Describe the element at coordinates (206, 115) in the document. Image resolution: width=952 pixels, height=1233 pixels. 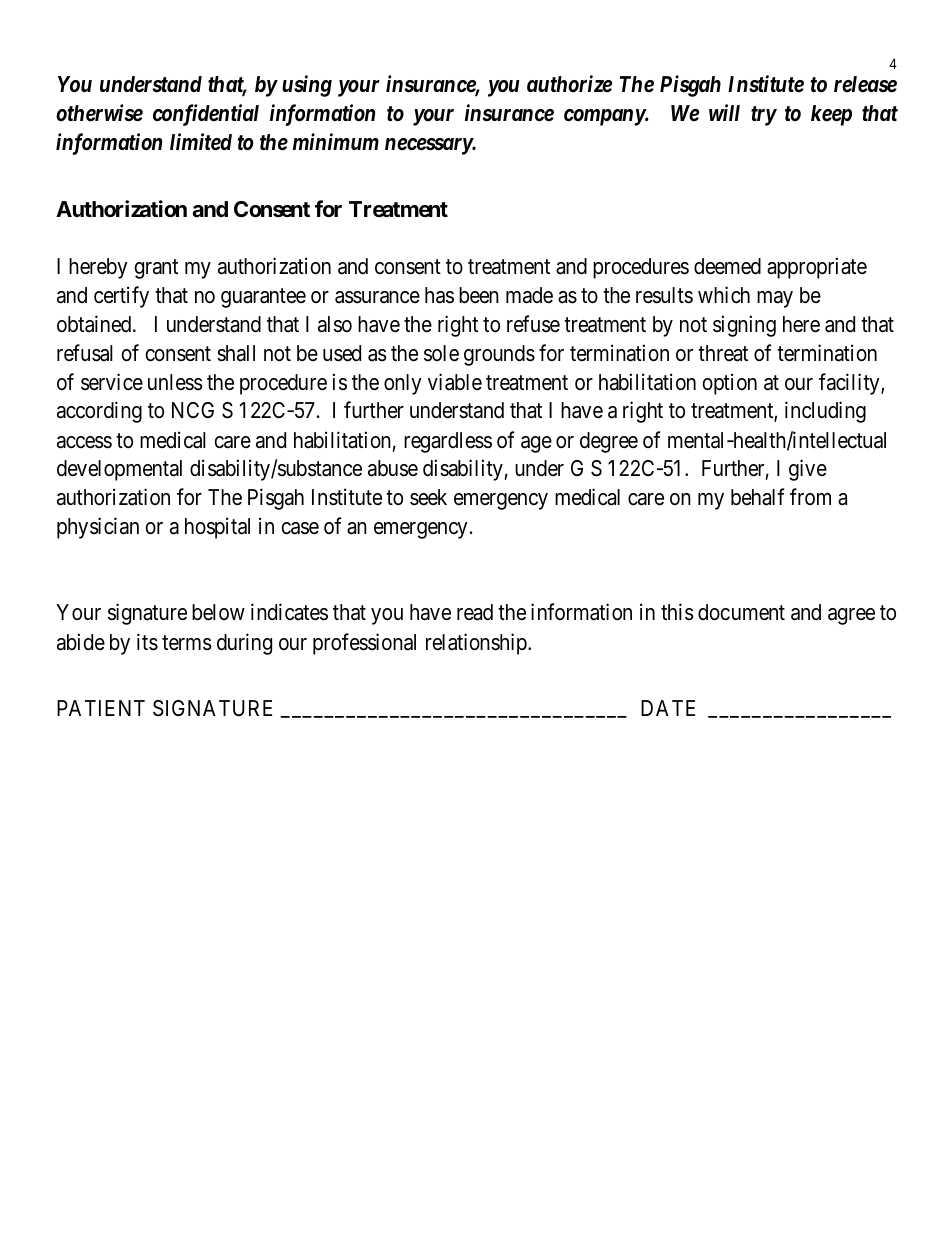
I see `confidential` at that location.
